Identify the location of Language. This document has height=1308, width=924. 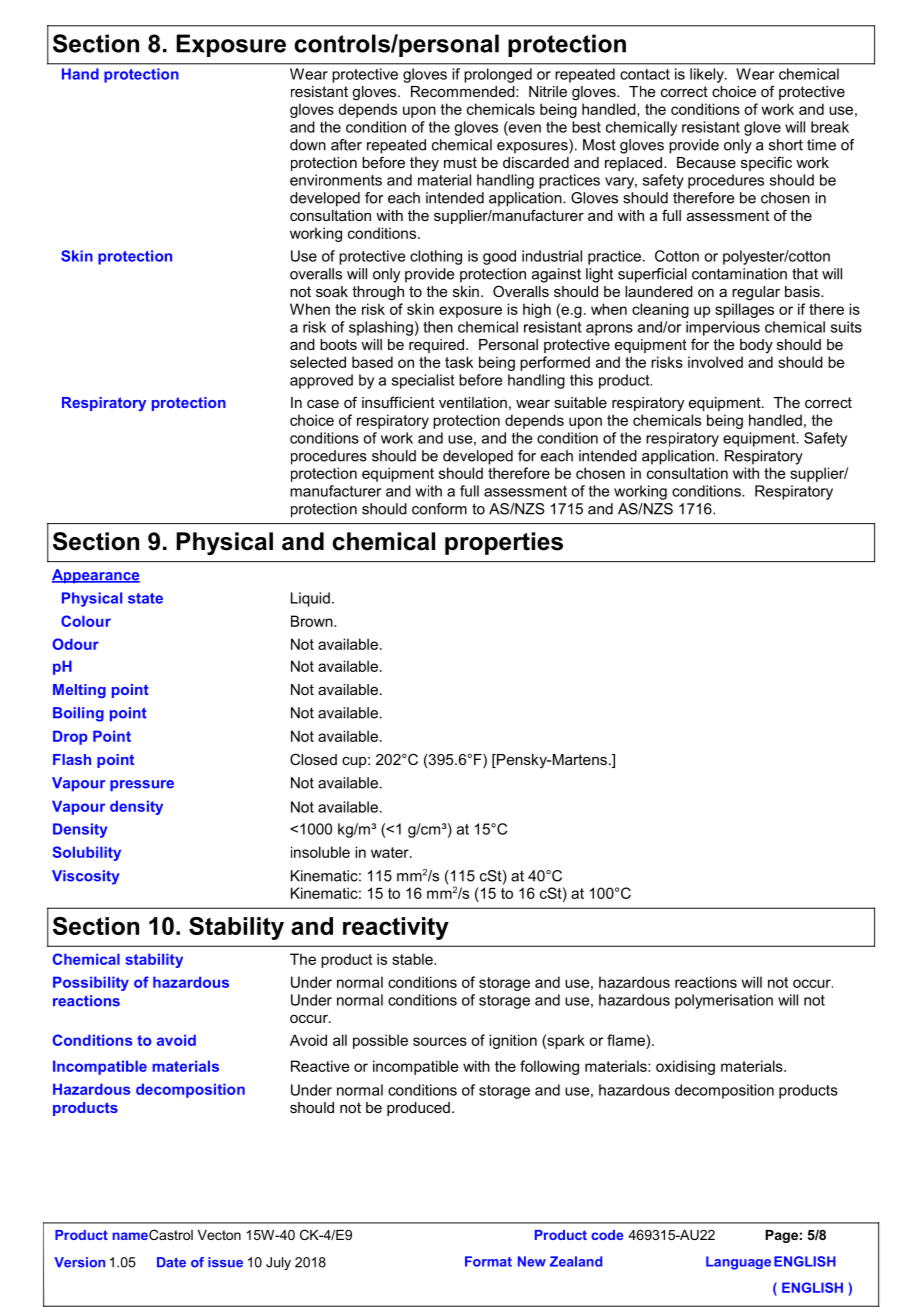
(738, 1263).
